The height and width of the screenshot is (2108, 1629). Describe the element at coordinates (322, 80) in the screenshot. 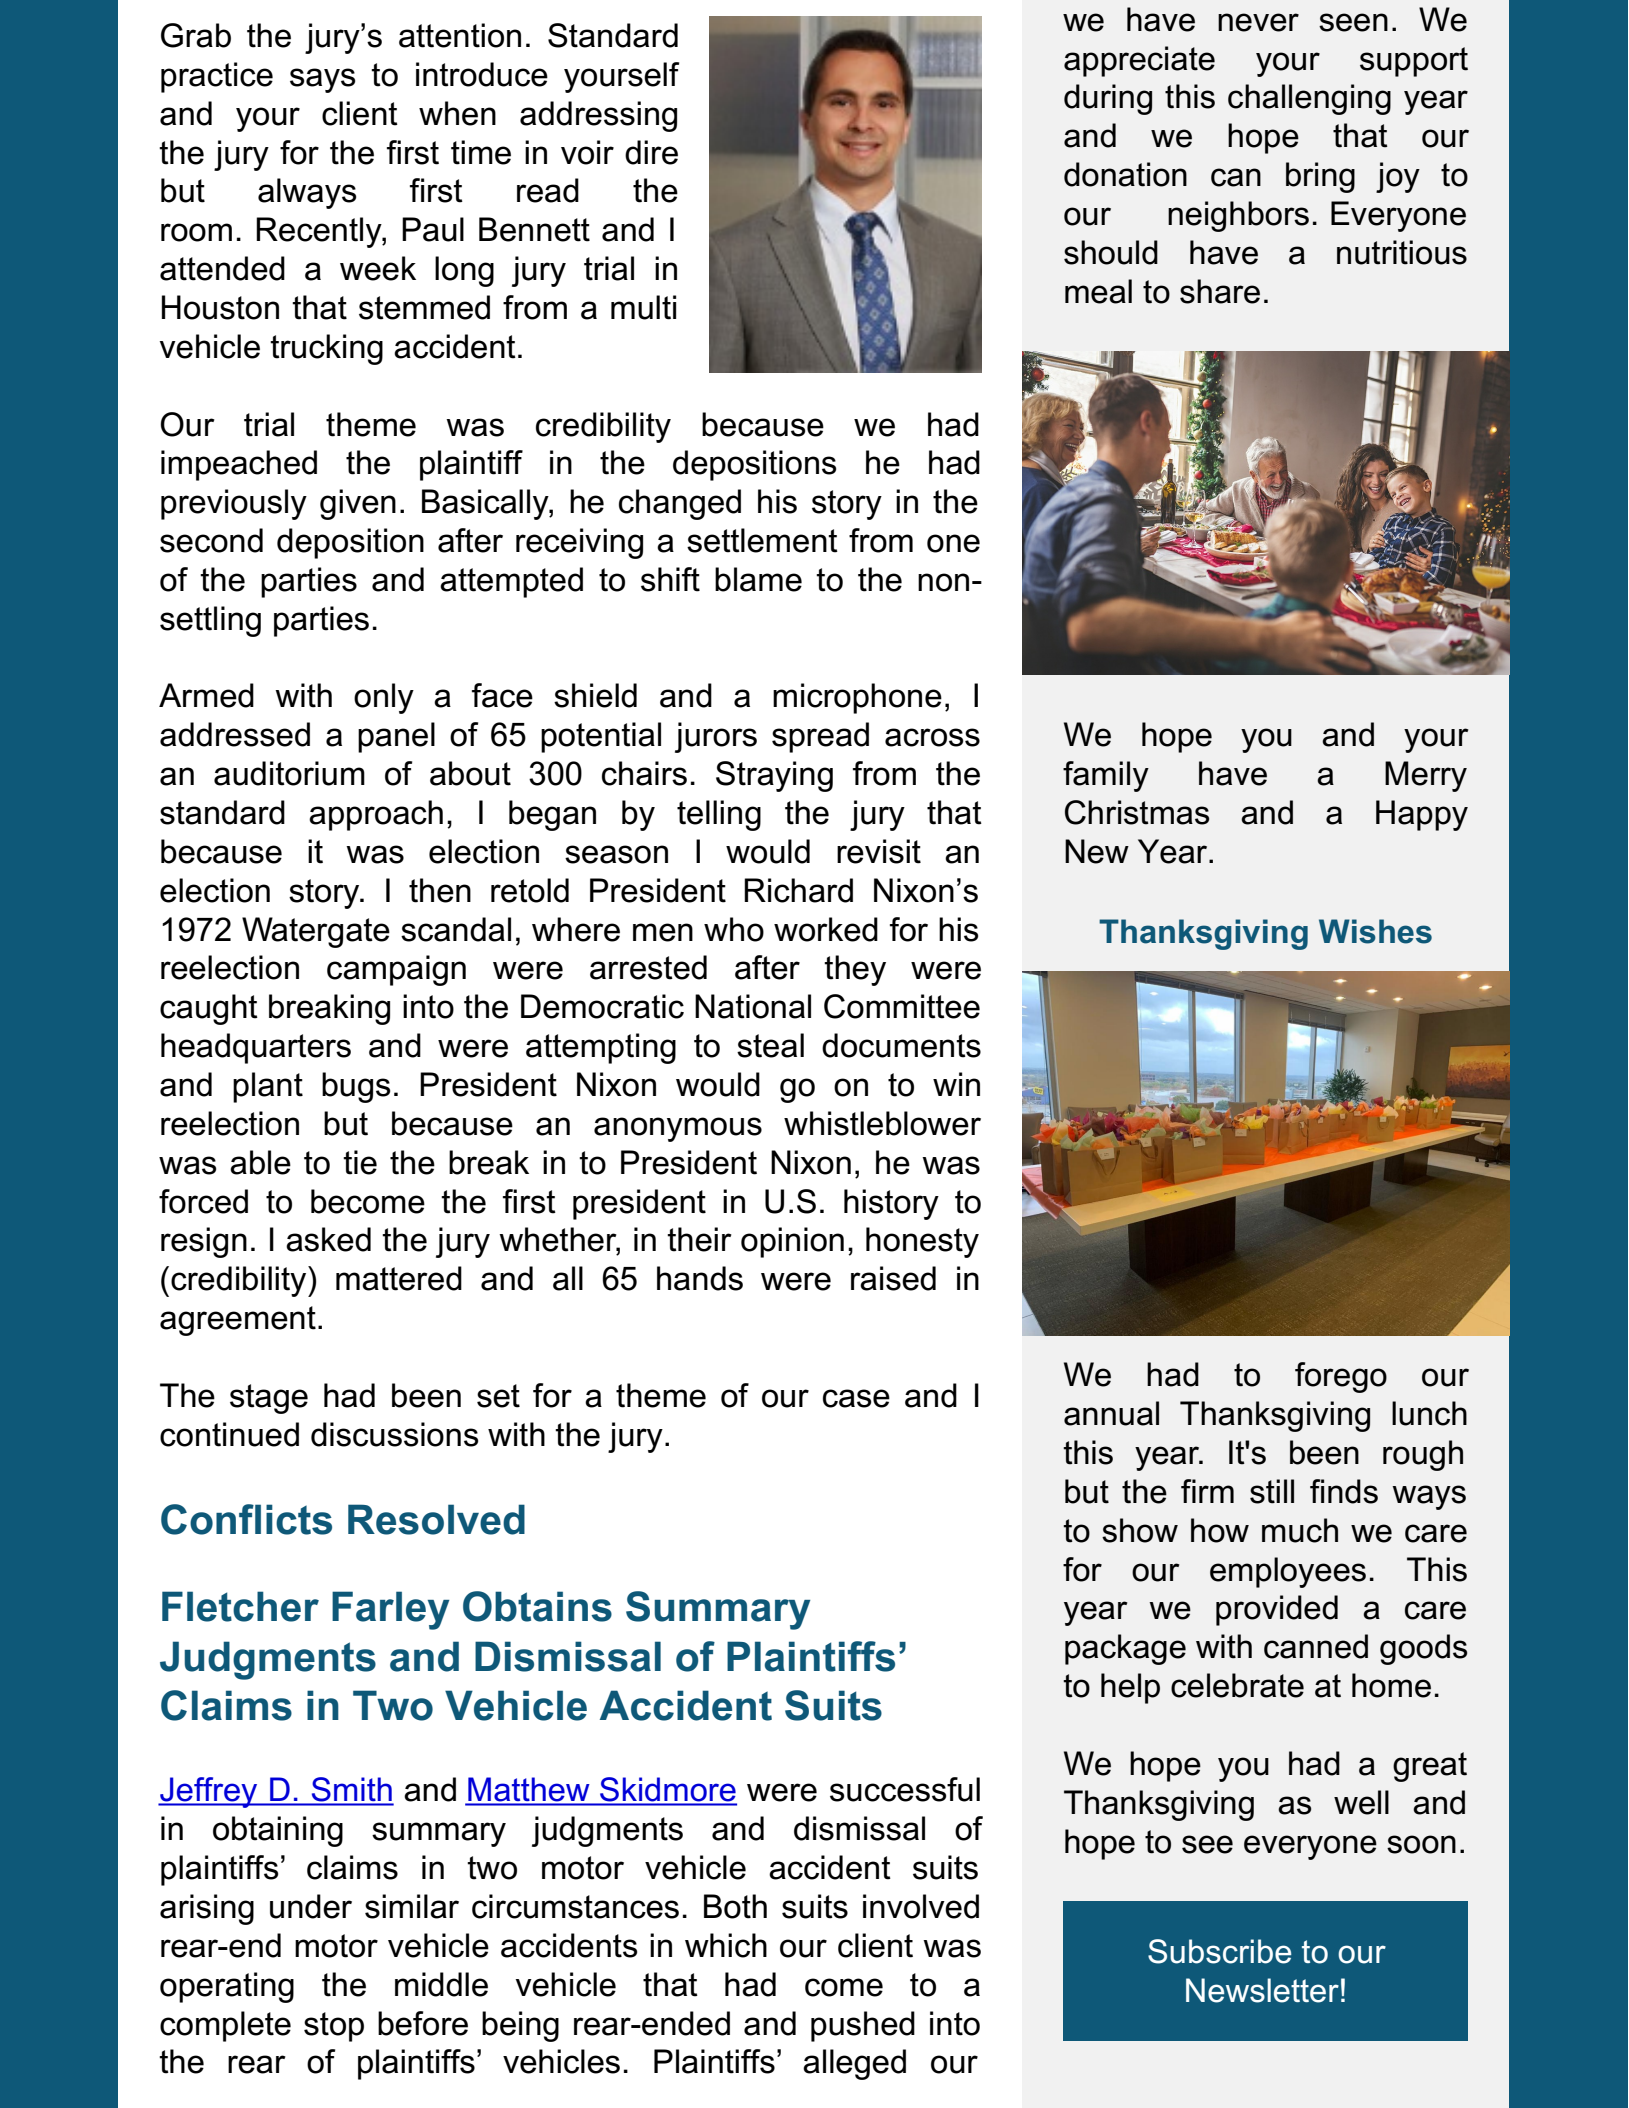

I see `says` at that location.
